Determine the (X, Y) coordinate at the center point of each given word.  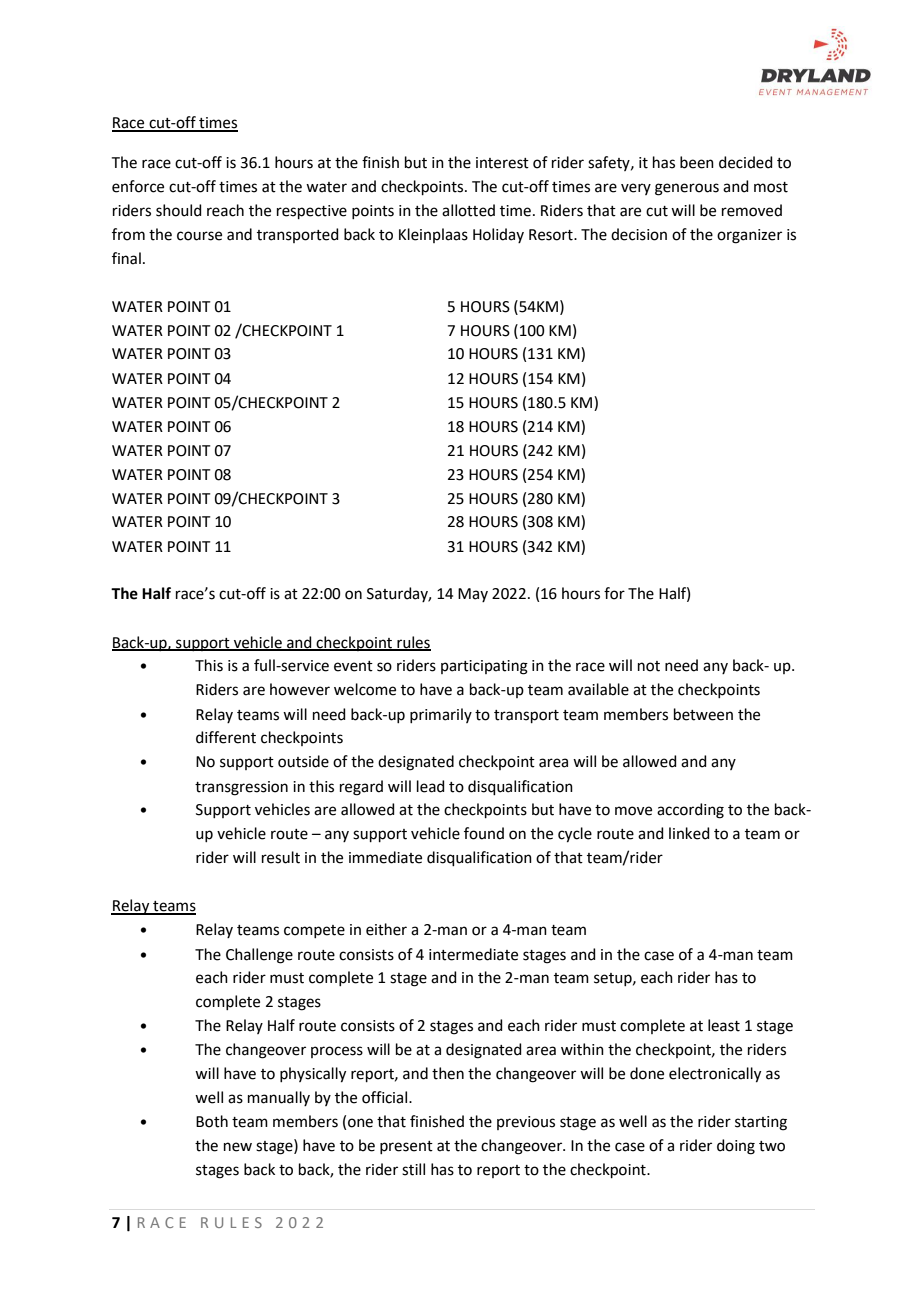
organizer (749, 236)
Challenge (259, 956)
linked (689, 833)
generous (687, 189)
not (649, 666)
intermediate (473, 954)
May (473, 595)
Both (212, 1121)
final (126, 258)
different (226, 737)
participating (484, 667)
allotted (468, 210)
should (179, 210)
